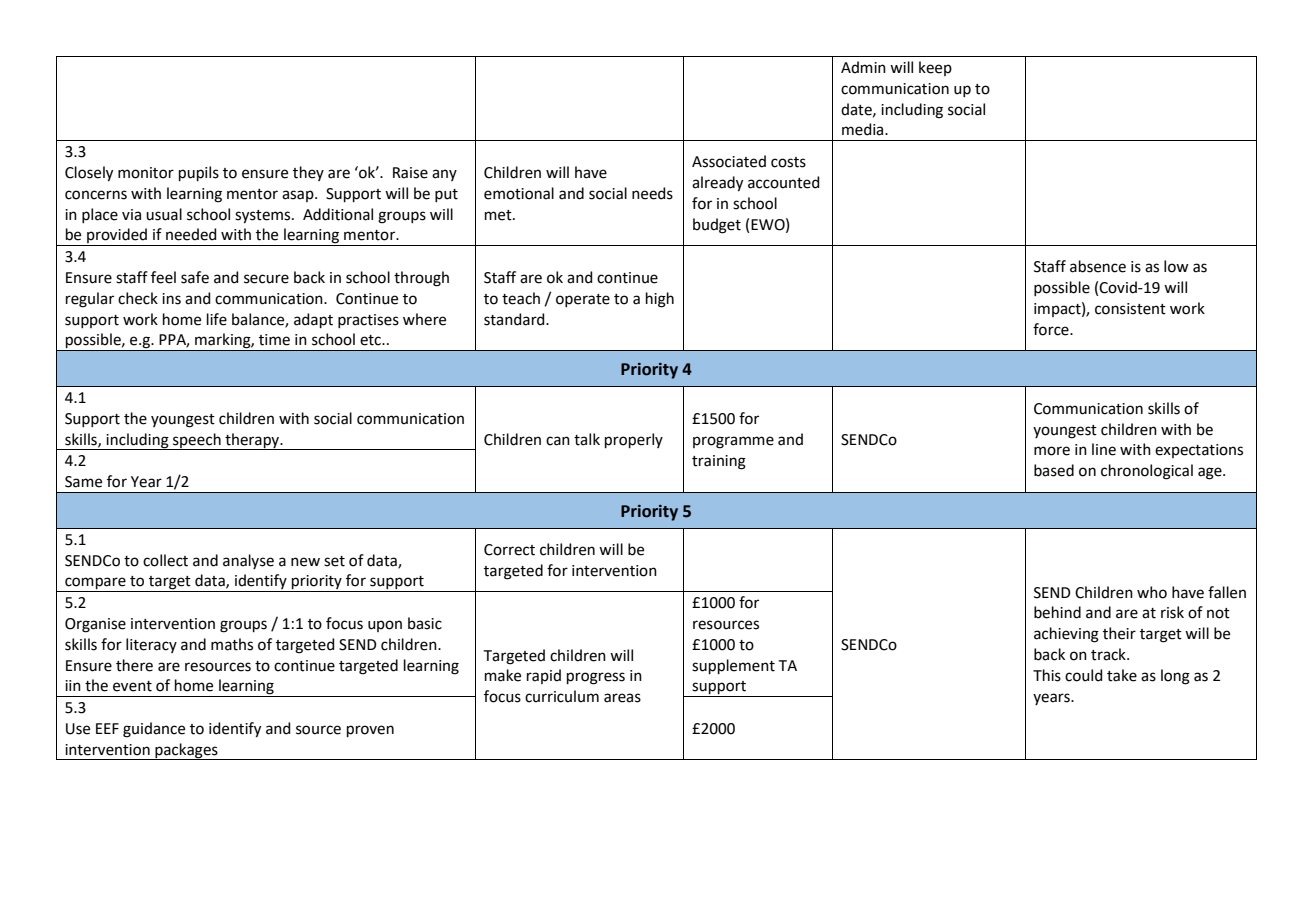 This screenshot has width=1308, height=924. Describe the element at coordinates (509, 550) in the screenshot. I see `Correct` at that location.
